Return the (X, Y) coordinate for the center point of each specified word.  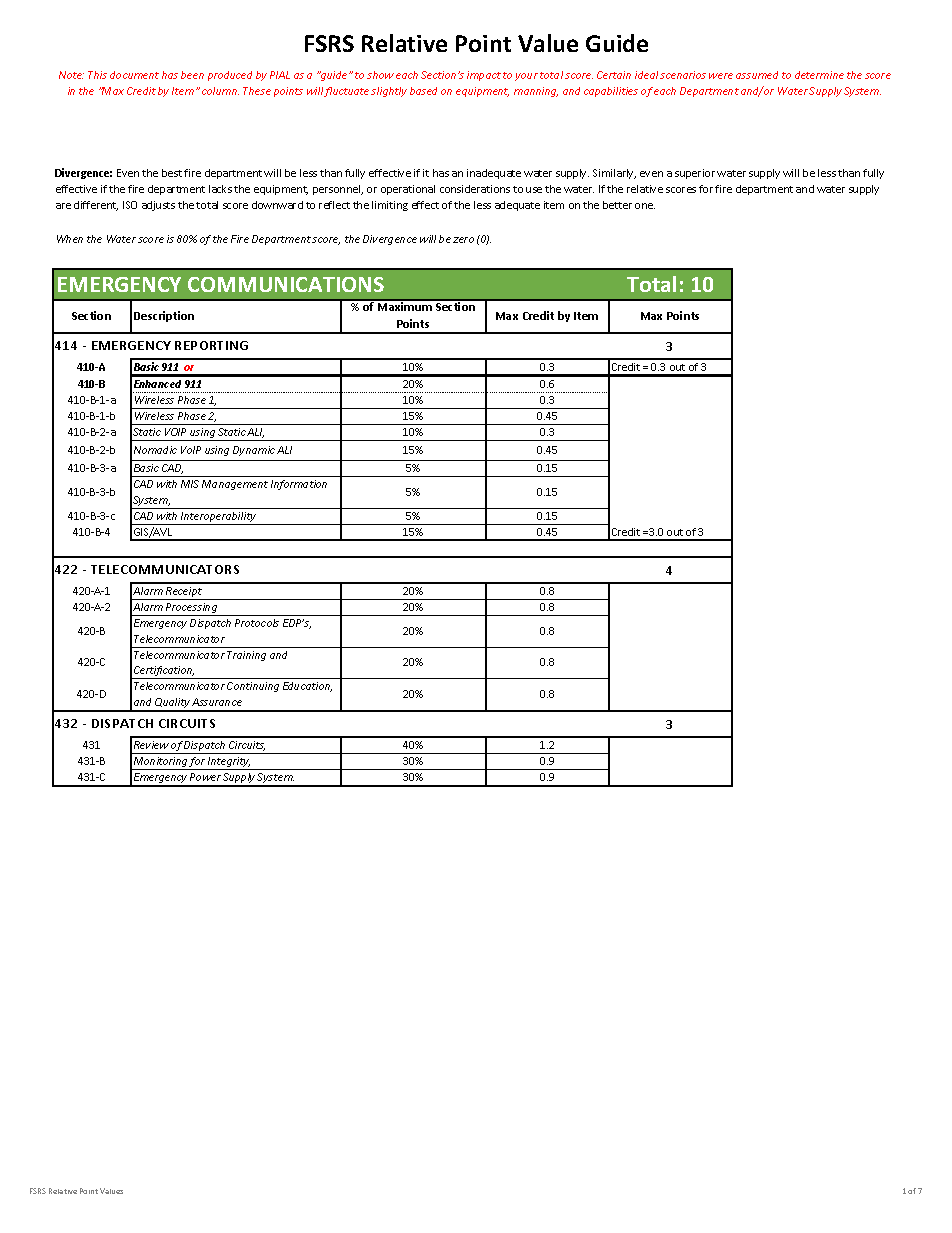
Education (307, 687)
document (134, 75)
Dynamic (254, 451)
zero (463, 240)
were (721, 76)
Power (205, 777)
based (423, 91)
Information (299, 485)
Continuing (253, 687)
